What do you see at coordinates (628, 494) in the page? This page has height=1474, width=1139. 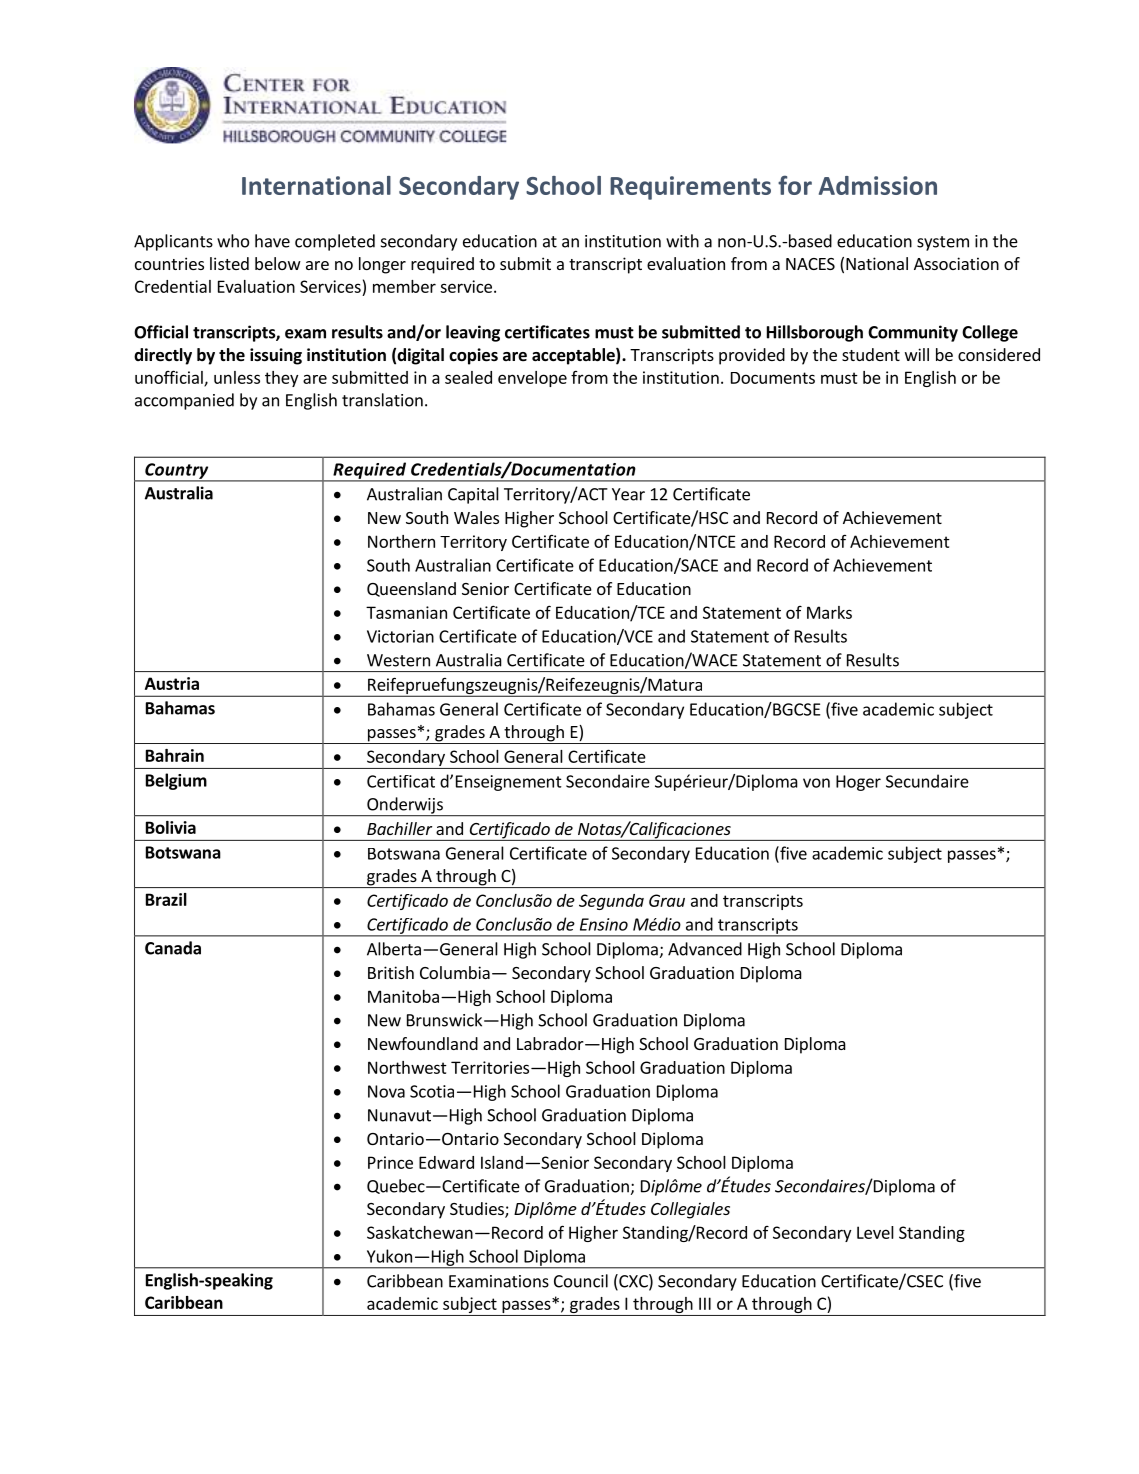 I see `Year` at bounding box center [628, 494].
